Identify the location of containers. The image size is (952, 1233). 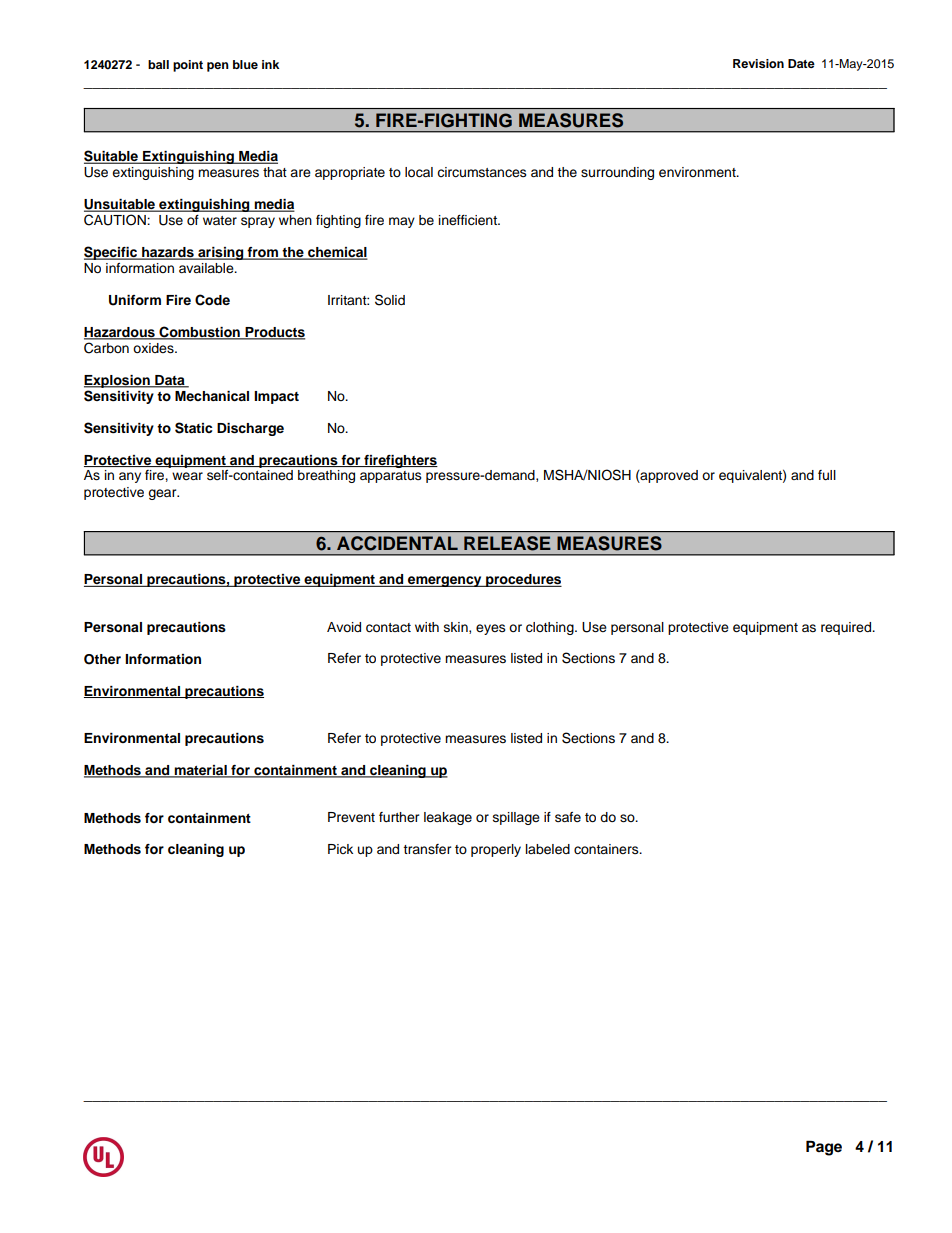
(607, 849).
